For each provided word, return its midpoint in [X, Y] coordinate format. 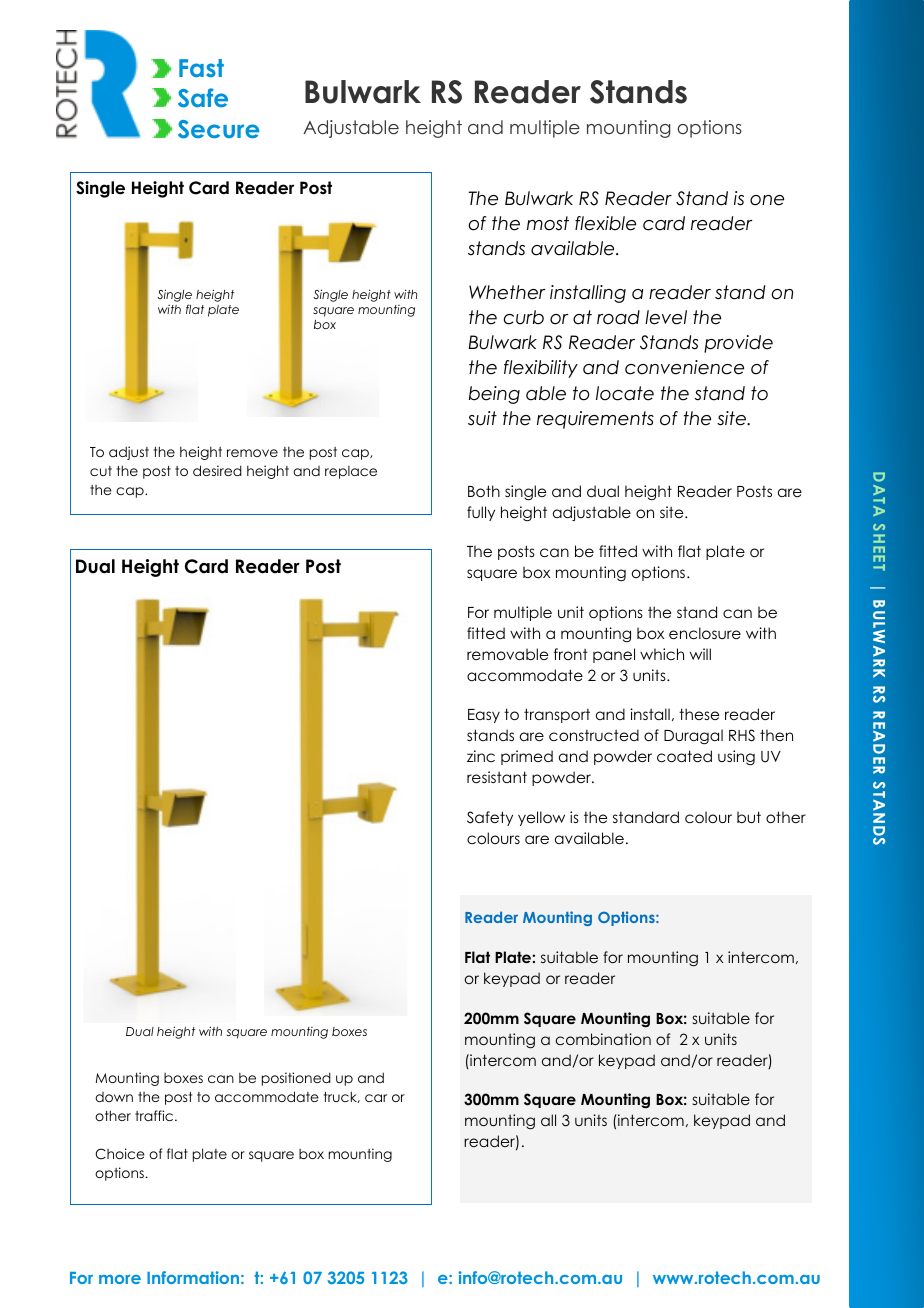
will [700, 654]
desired [217, 470]
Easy [484, 716]
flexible [605, 223]
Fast [201, 68]
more [120, 1279]
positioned [296, 1079]
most [548, 223]
